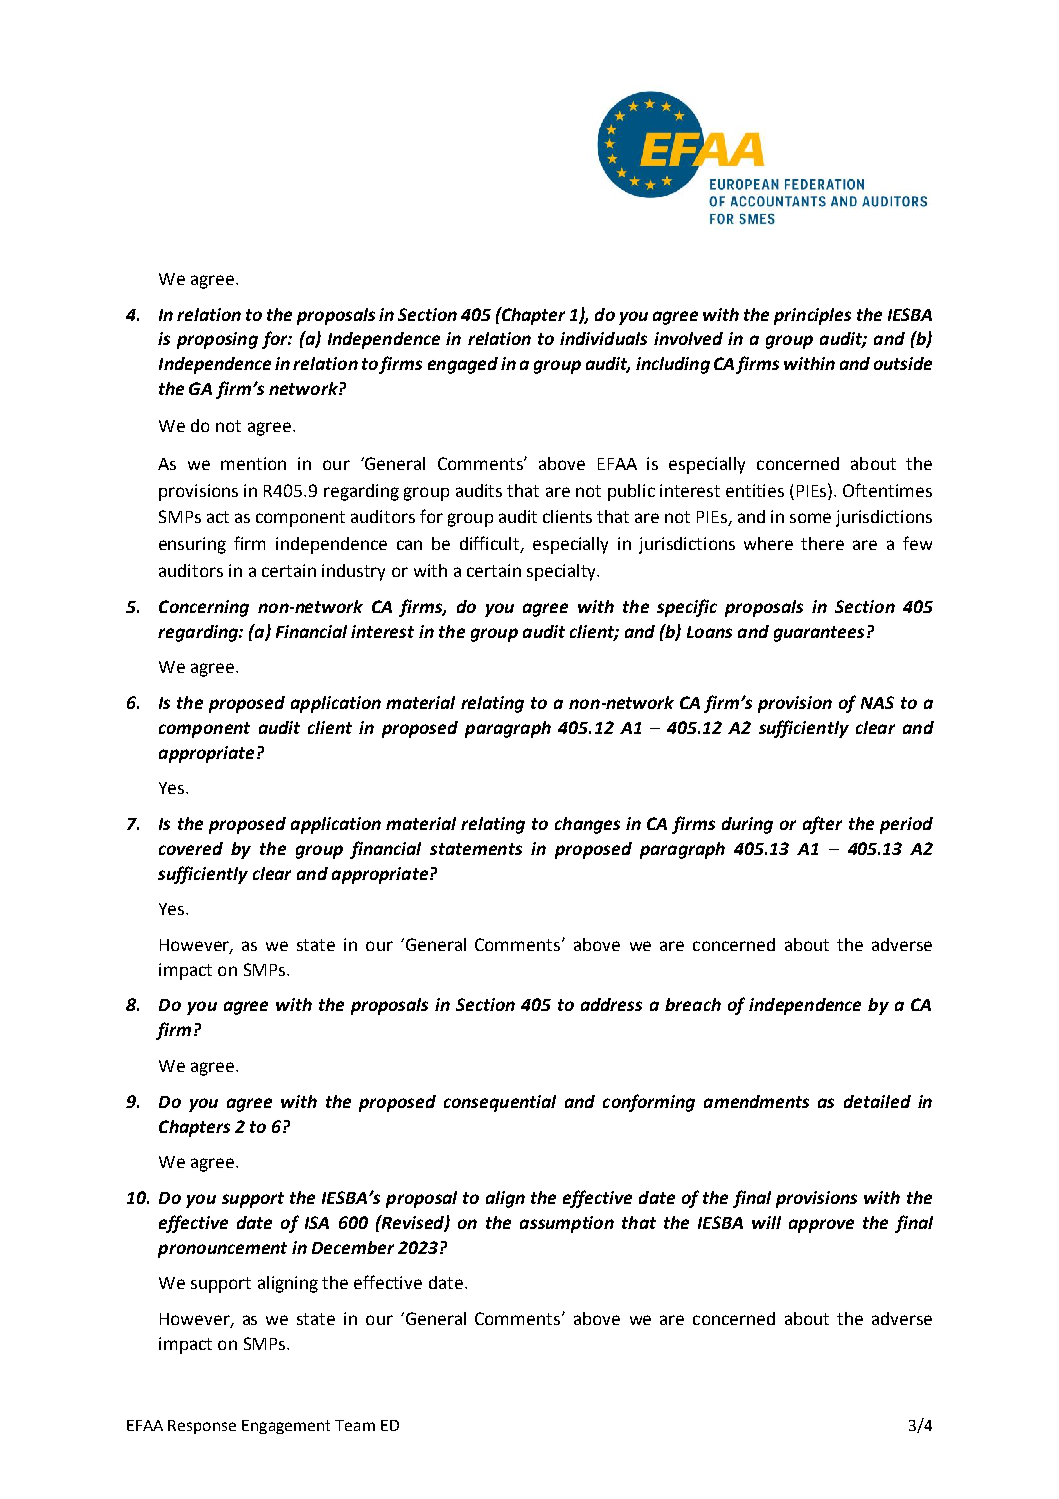  I want to click on proposing, so click(217, 340).
